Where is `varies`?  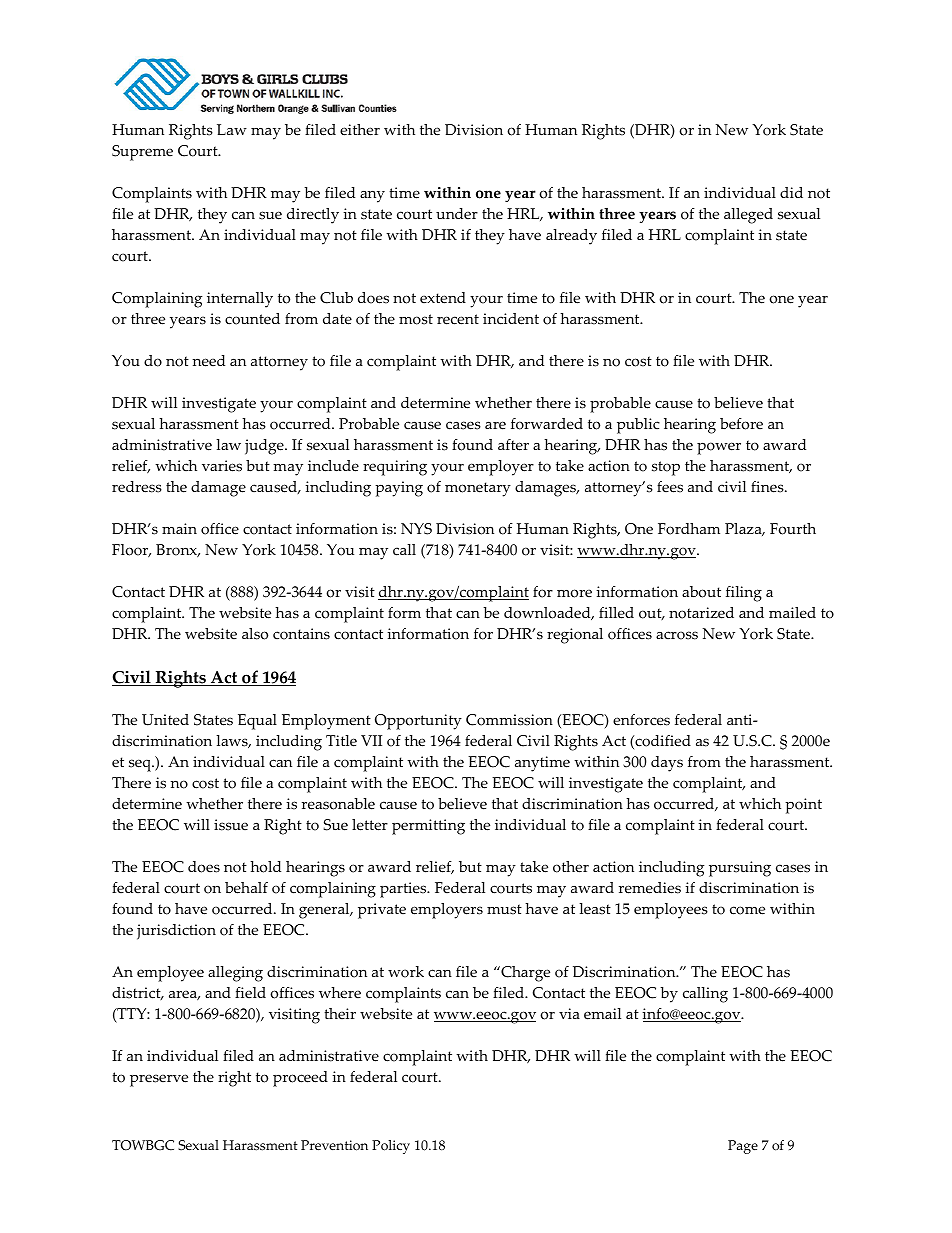 varies is located at coordinates (222, 466).
